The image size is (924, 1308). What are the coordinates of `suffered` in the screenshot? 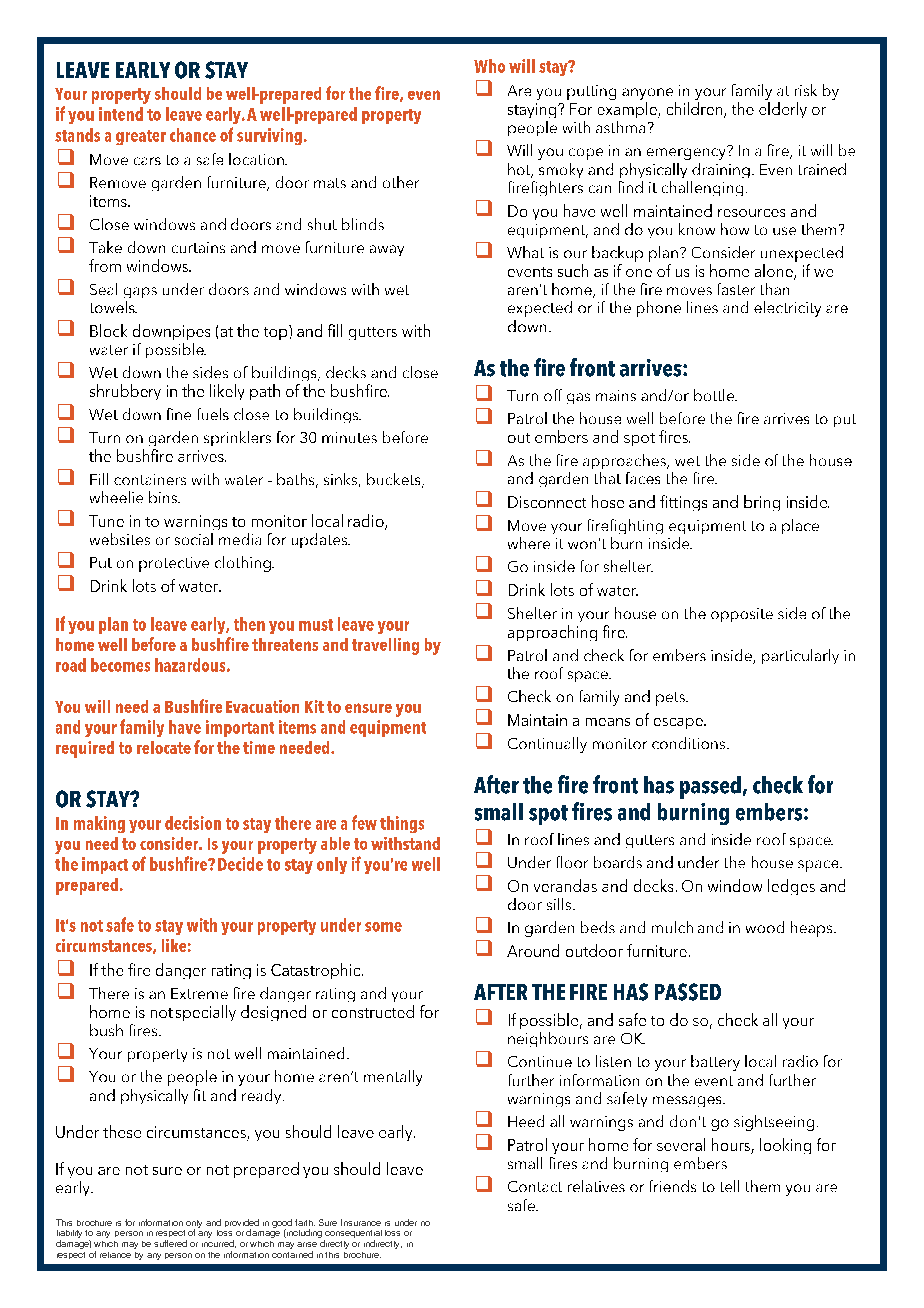 It's located at (170, 1243).
